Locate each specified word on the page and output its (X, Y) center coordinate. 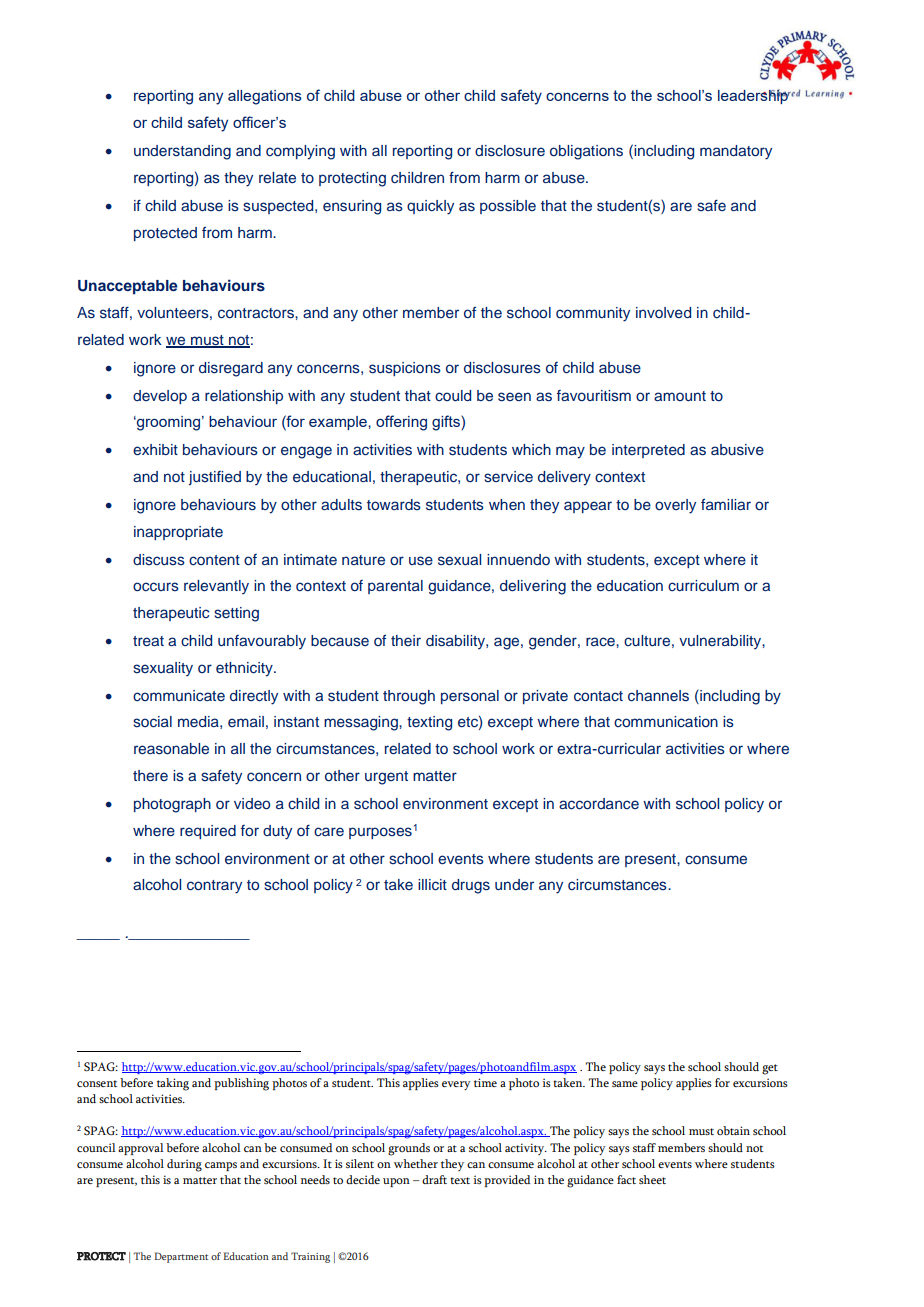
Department (181, 1257)
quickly (430, 207)
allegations (265, 97)
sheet (652, 1179)
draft (434, 1179)
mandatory (736, 152)
